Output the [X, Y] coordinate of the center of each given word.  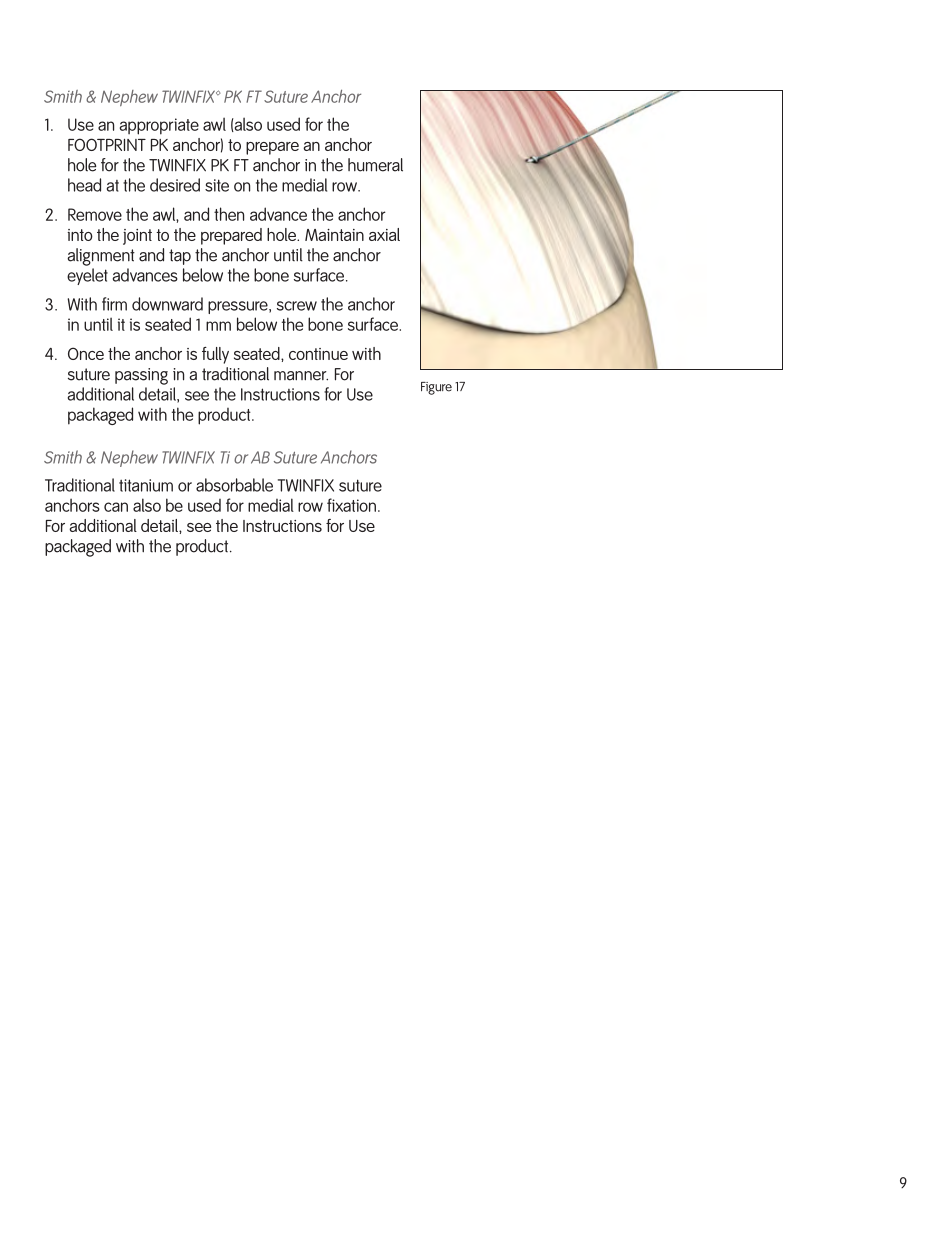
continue [318, 354]
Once [86, 353]
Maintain [334, 235]
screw [297, 306]
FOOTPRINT [107, 144]
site [217, 185]
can [116, 507]
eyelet [87, 276]
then [229, 214]
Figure [436, 388]
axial [384, 234]
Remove [95, 214]
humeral [375, 165]
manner [301, 376]
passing [141, 376]
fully [215, 355]
